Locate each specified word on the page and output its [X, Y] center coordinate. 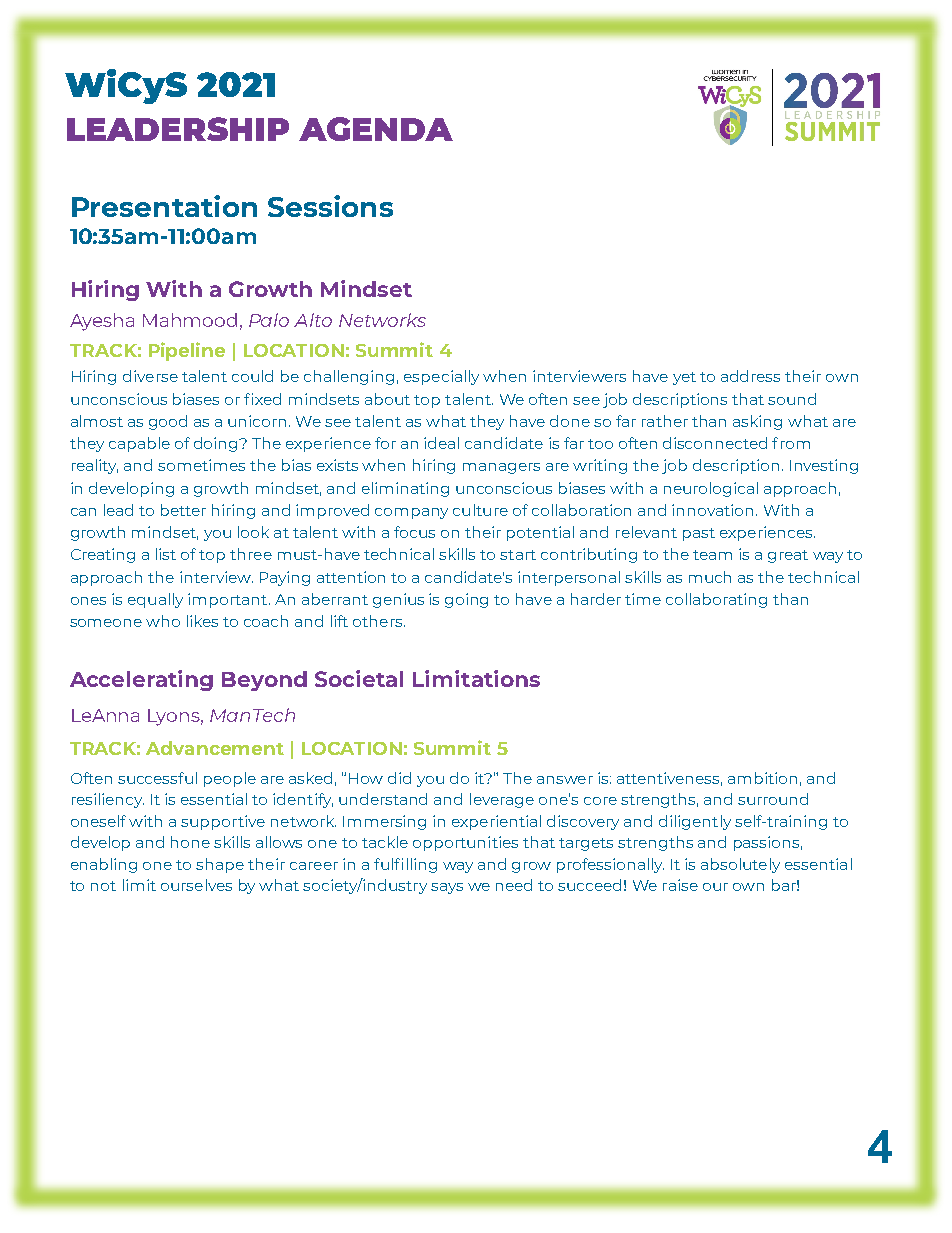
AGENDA [376, 129]
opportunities [465, 843]
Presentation [164, 206]
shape [220, 865]
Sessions [330, 206]
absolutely [740, 865]
